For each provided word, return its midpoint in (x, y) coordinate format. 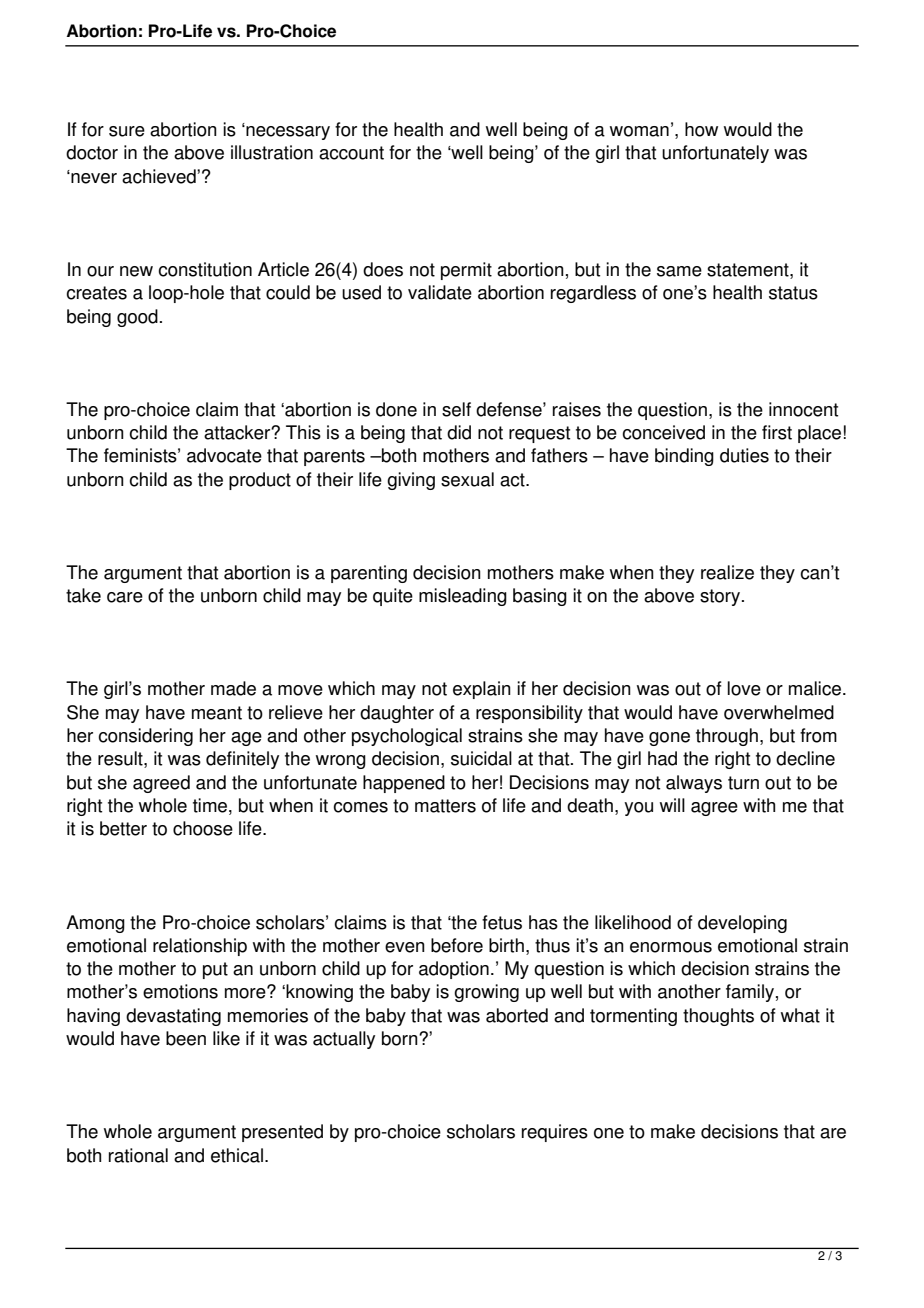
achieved (160, 176)
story (720, 597)
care (125, 597)
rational (138, 1155)
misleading (463, 597)
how (701, 129)
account (351, 153)
